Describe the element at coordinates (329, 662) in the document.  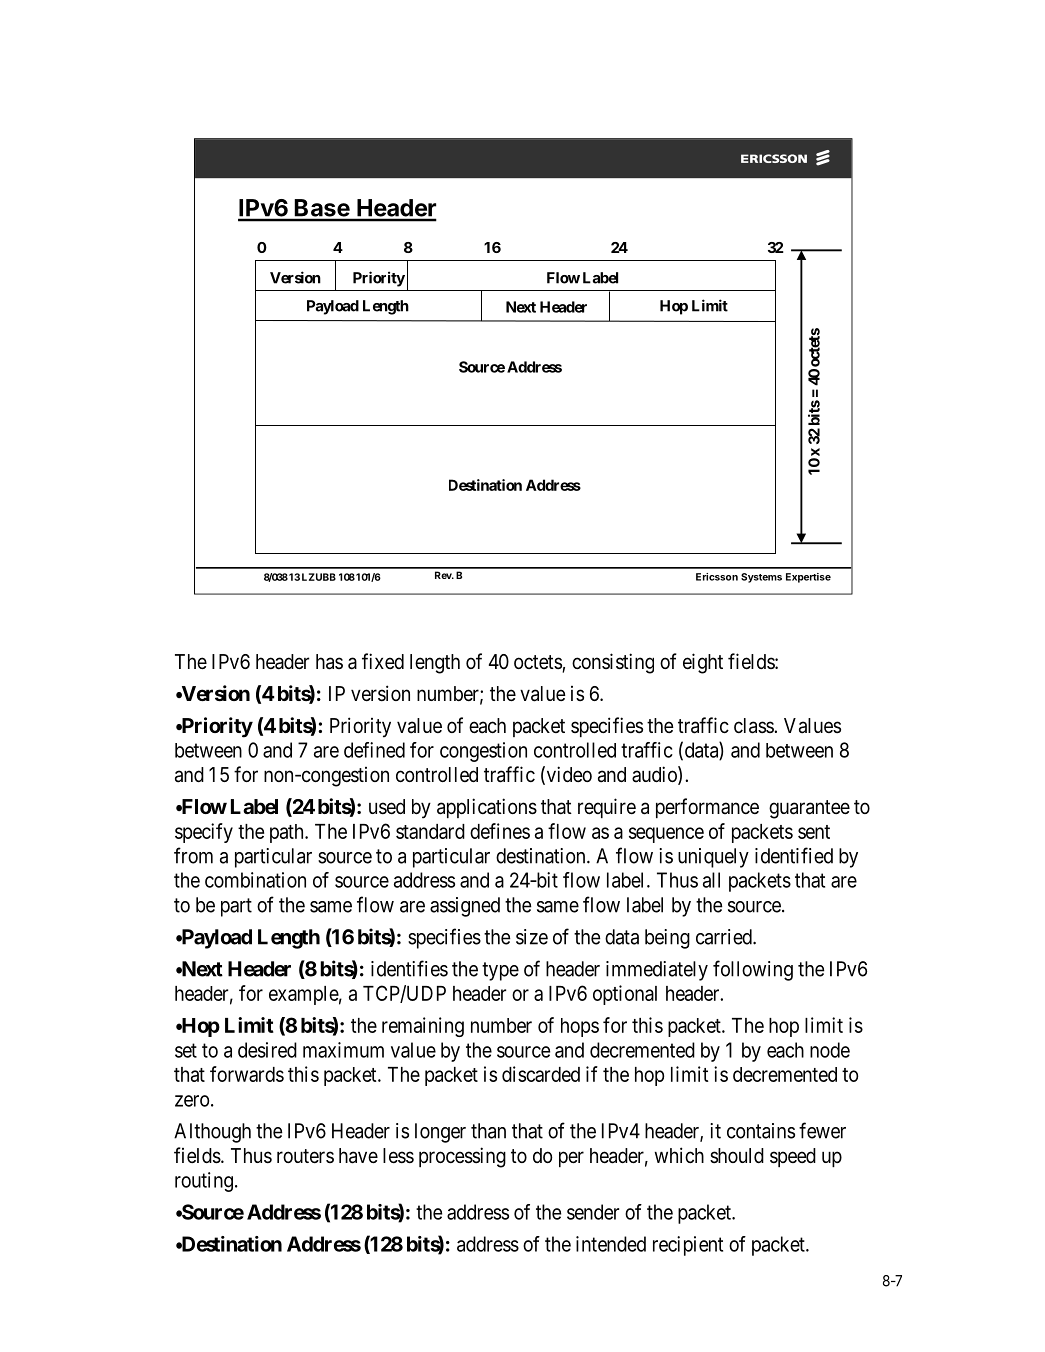
I see `has` at that location.
